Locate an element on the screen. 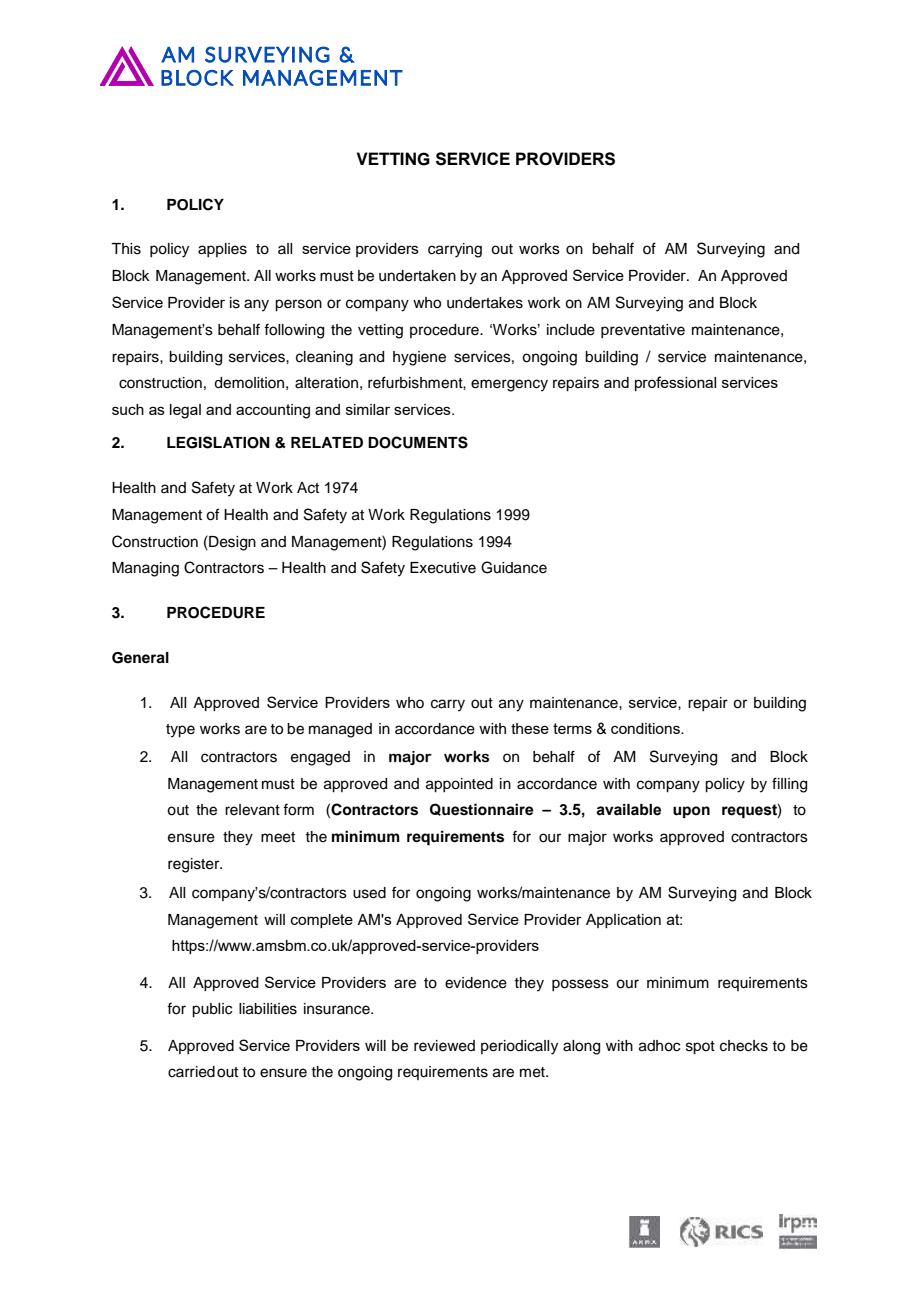 This screenshot has height=1308, width=924. undertaken is located at coordinates (417, 276).
